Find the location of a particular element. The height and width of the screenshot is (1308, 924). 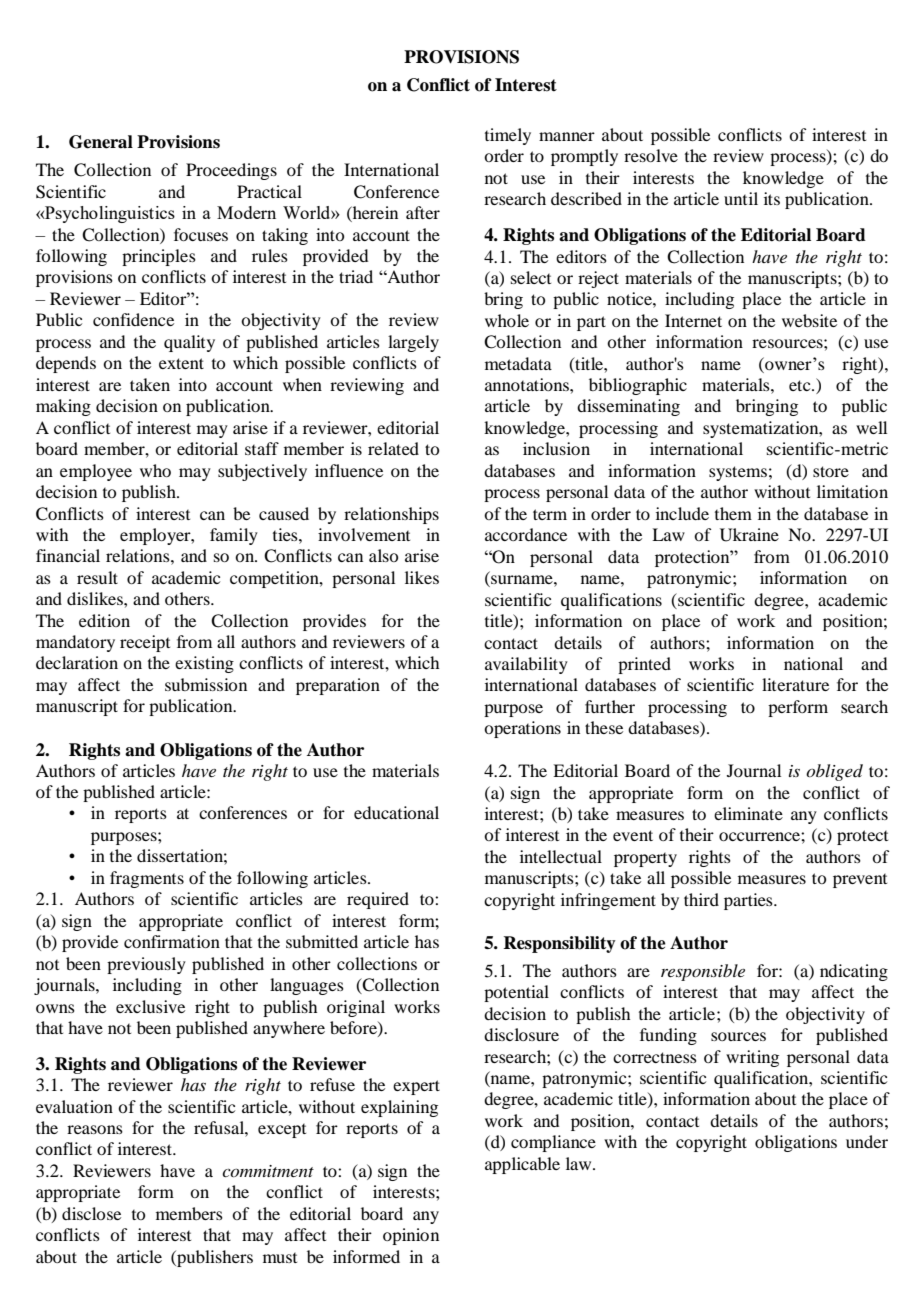

literature is located at coordinates (795, 684).
